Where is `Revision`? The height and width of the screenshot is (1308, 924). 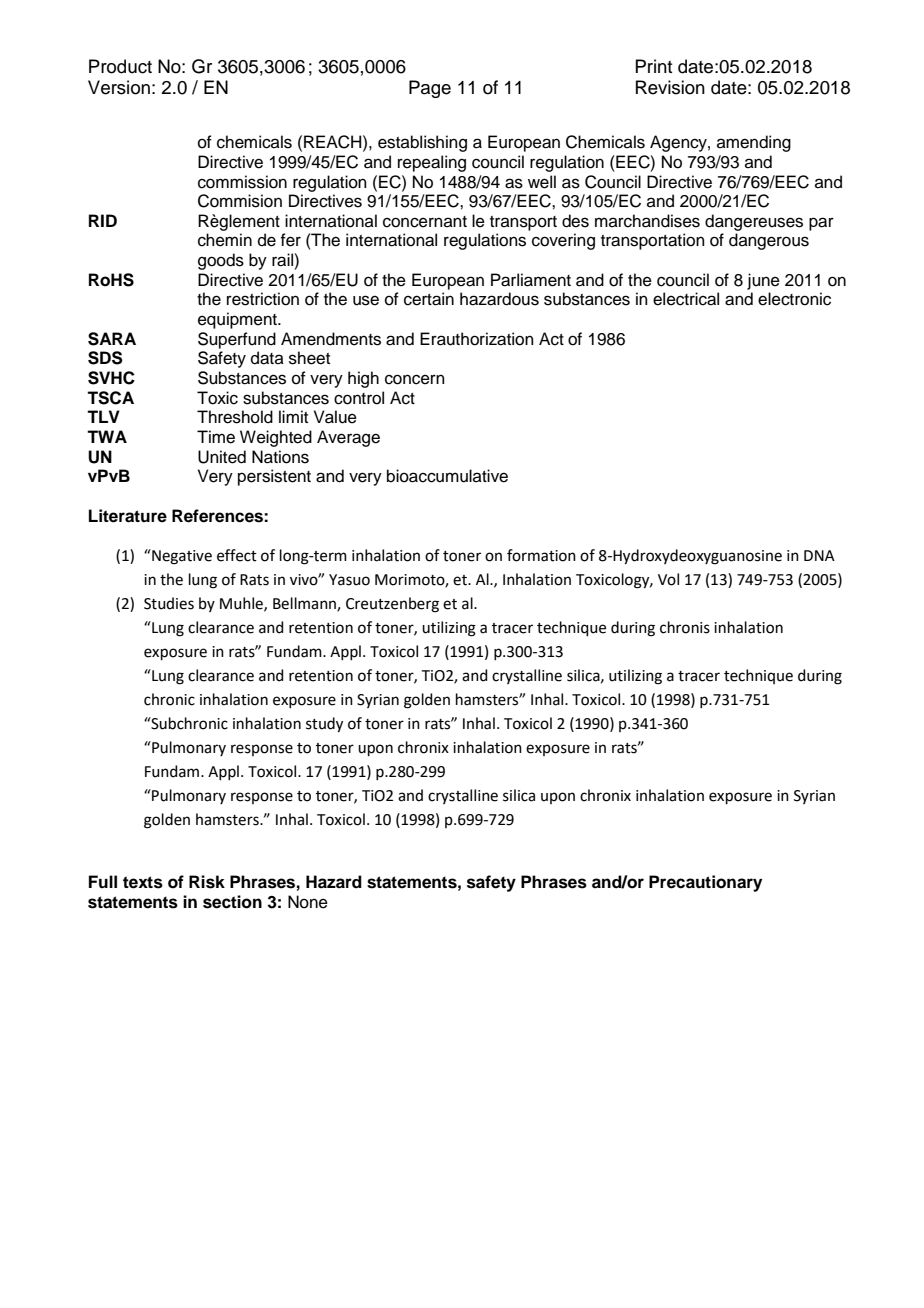
Revision is located at coordinates (670, 87).
